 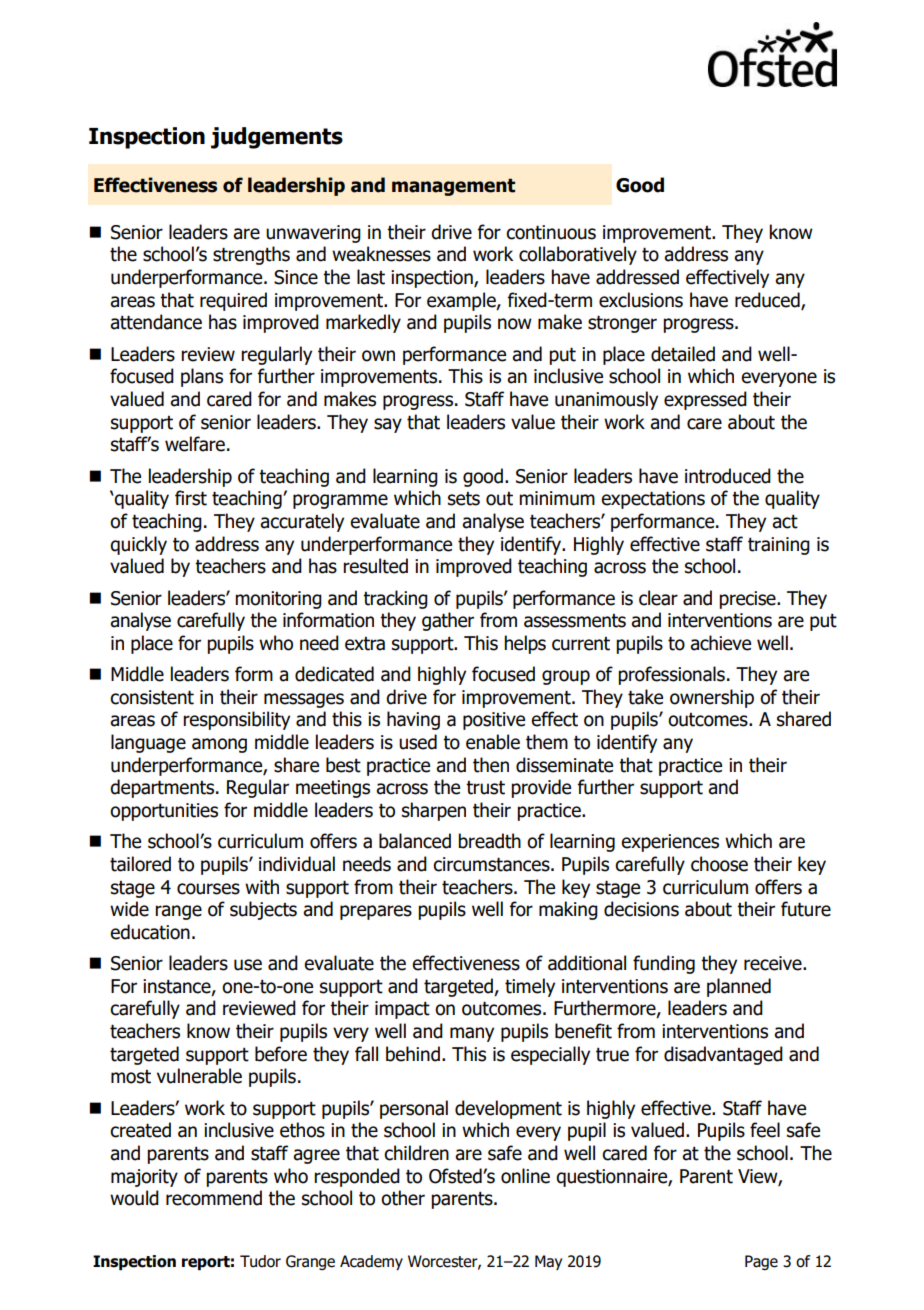 I want to click on recommend, so click(x=214, y=1198).
